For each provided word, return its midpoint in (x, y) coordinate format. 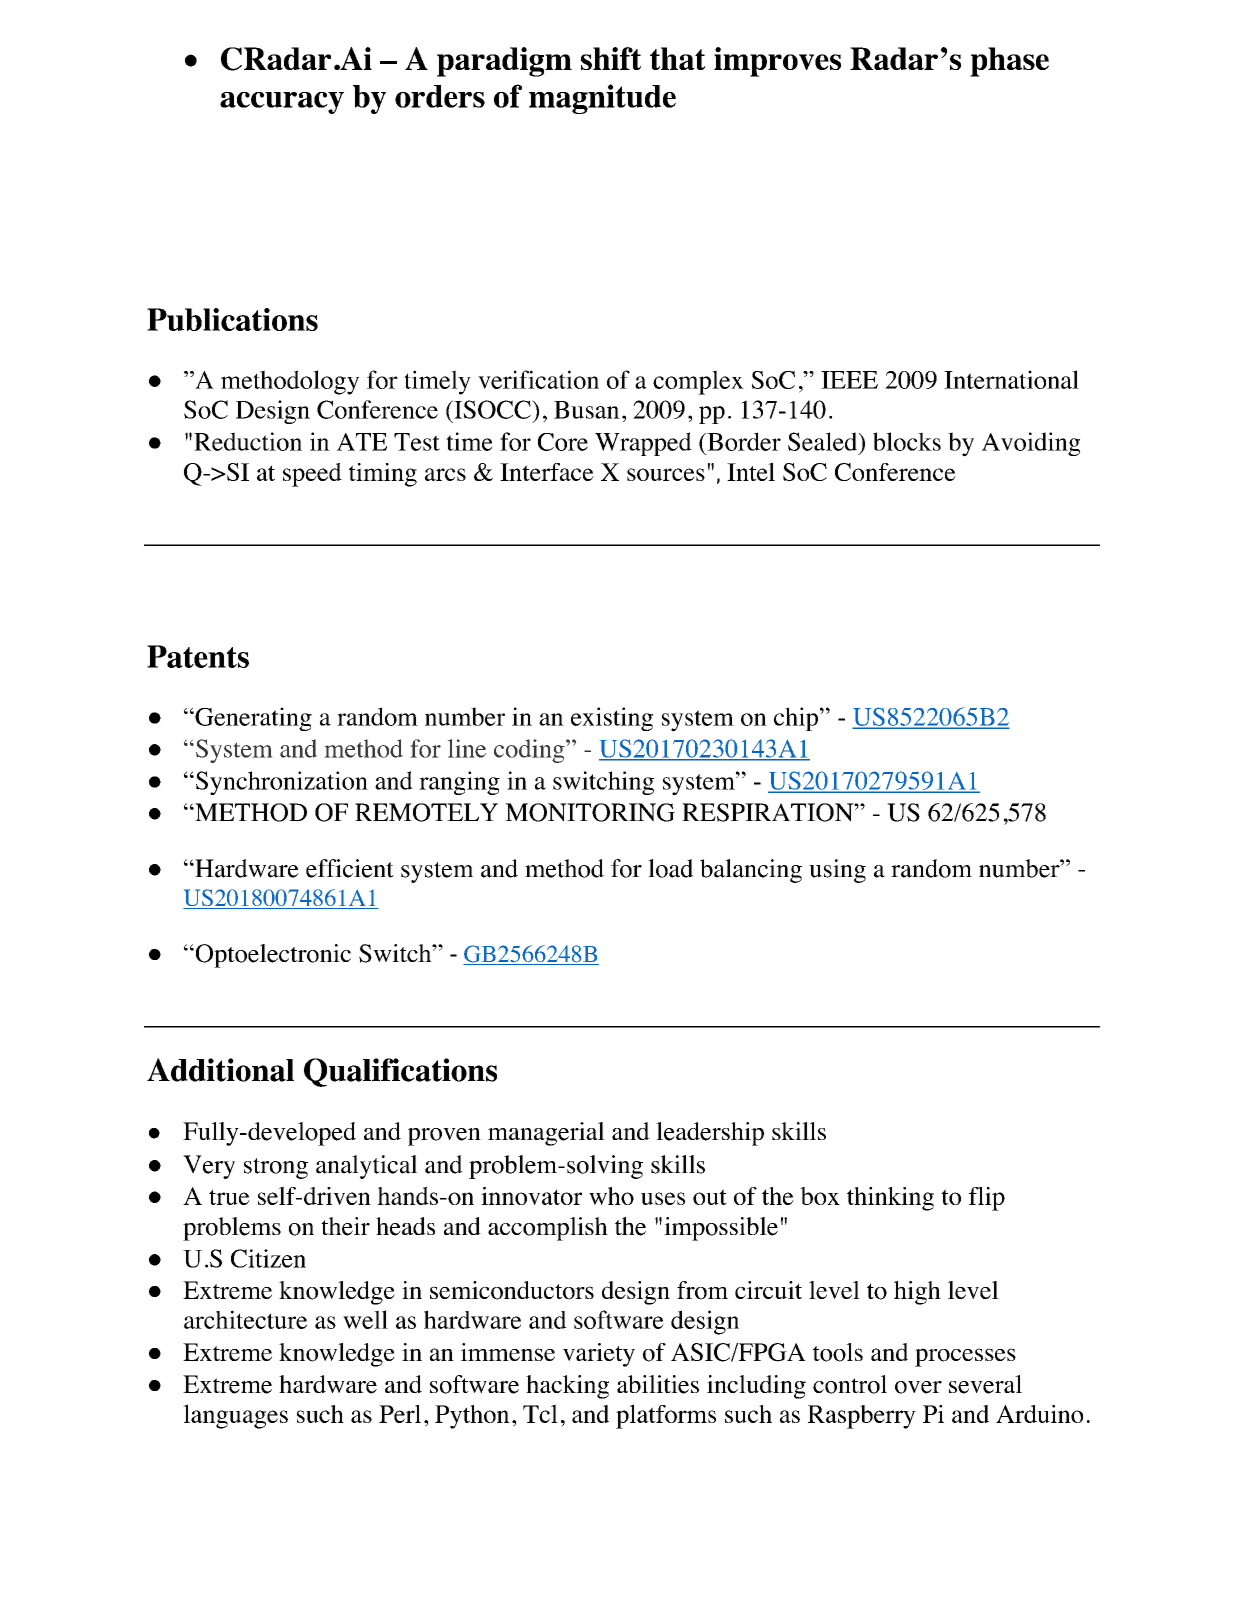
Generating (252, 719)
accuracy (282, 103)
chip (796, 719)
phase (1009, 62)
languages (235, 1416)
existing (612, 719)
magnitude (602, 99)
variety (599, 1355)
